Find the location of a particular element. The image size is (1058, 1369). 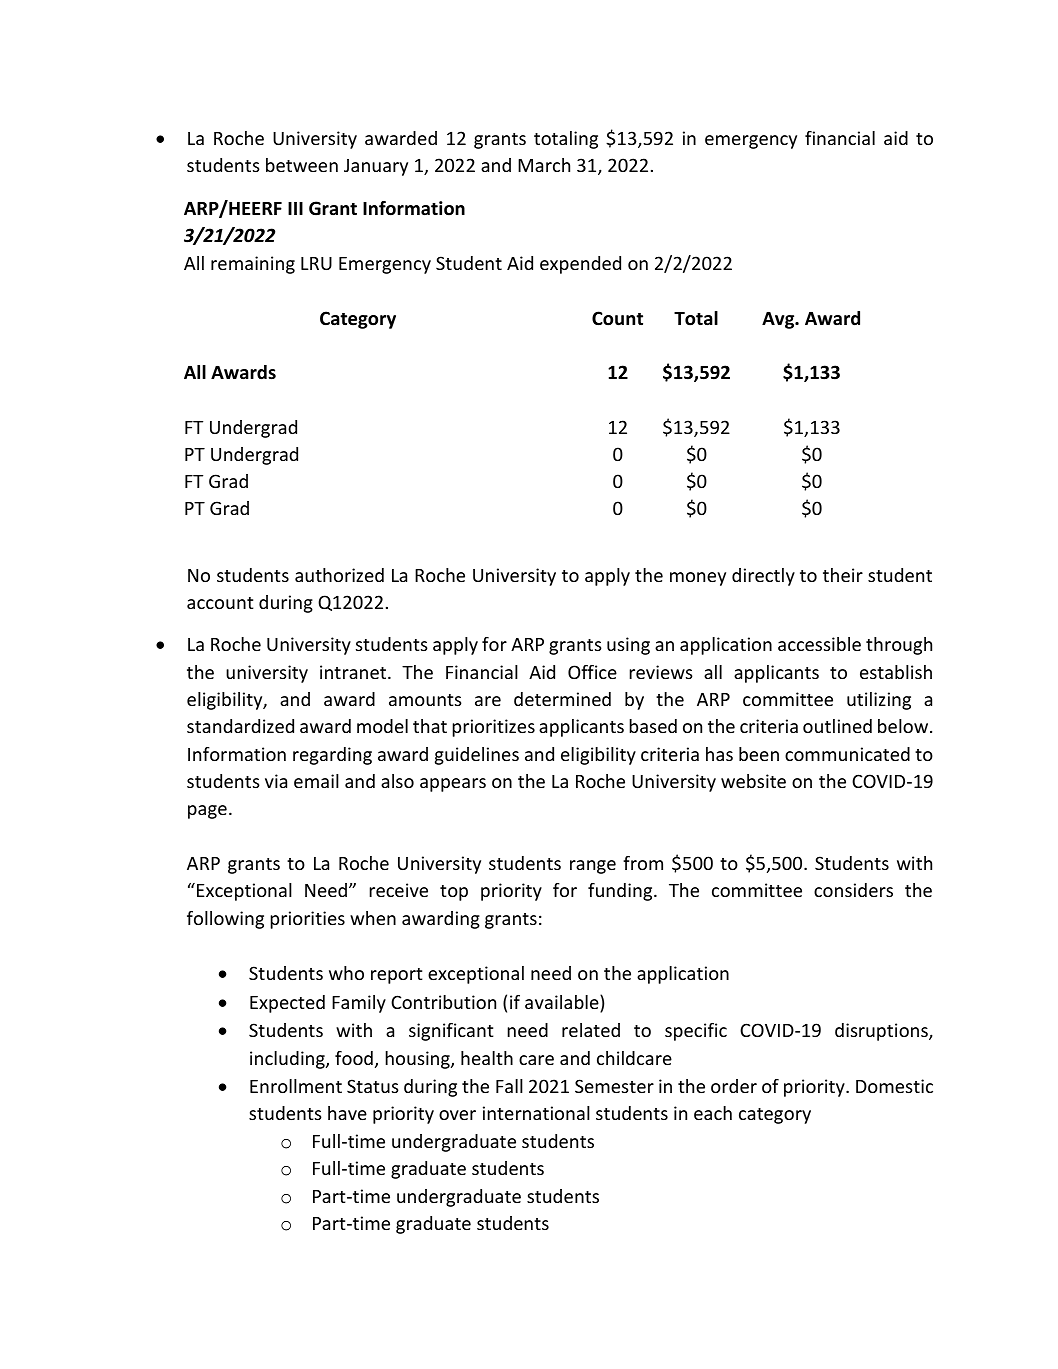

Domestic is located at coordinates (894, 1086).
